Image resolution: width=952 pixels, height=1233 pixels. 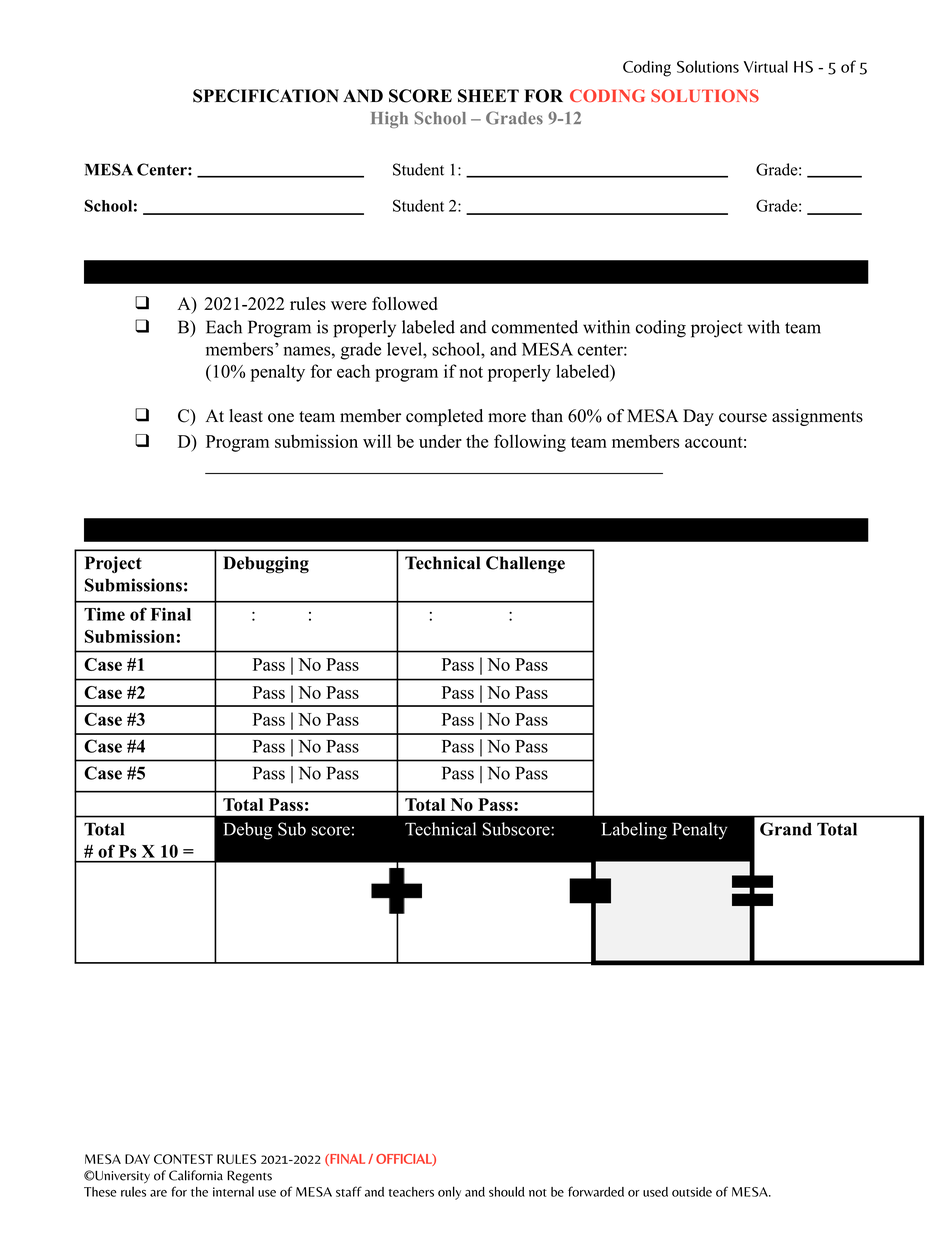 What do you see at coordinates (786, 829) in the page?
I see `Grand` at bounding box center [786, 829].
